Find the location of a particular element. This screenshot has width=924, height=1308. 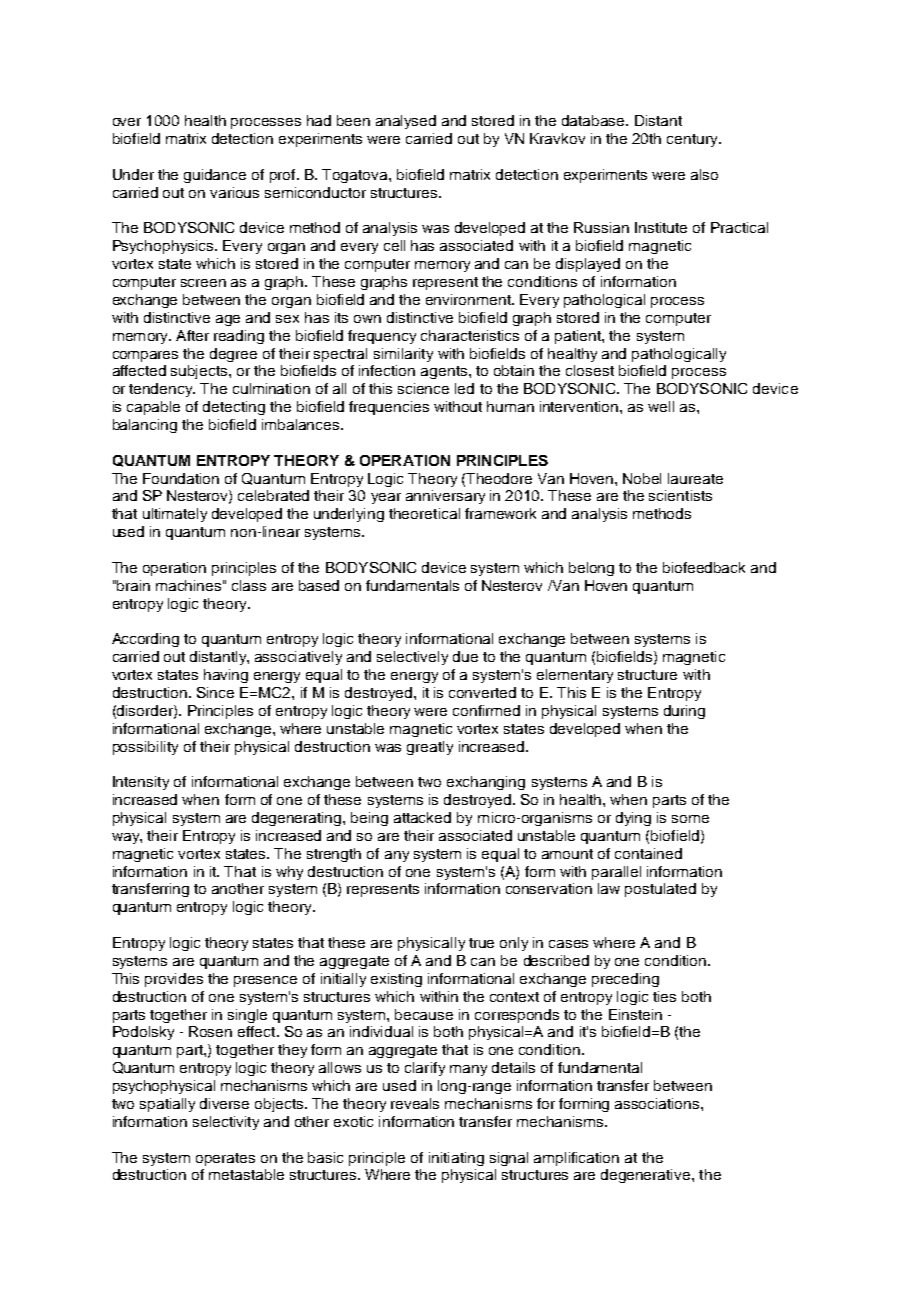

degenerative is located at coordinates (647, 1176).
